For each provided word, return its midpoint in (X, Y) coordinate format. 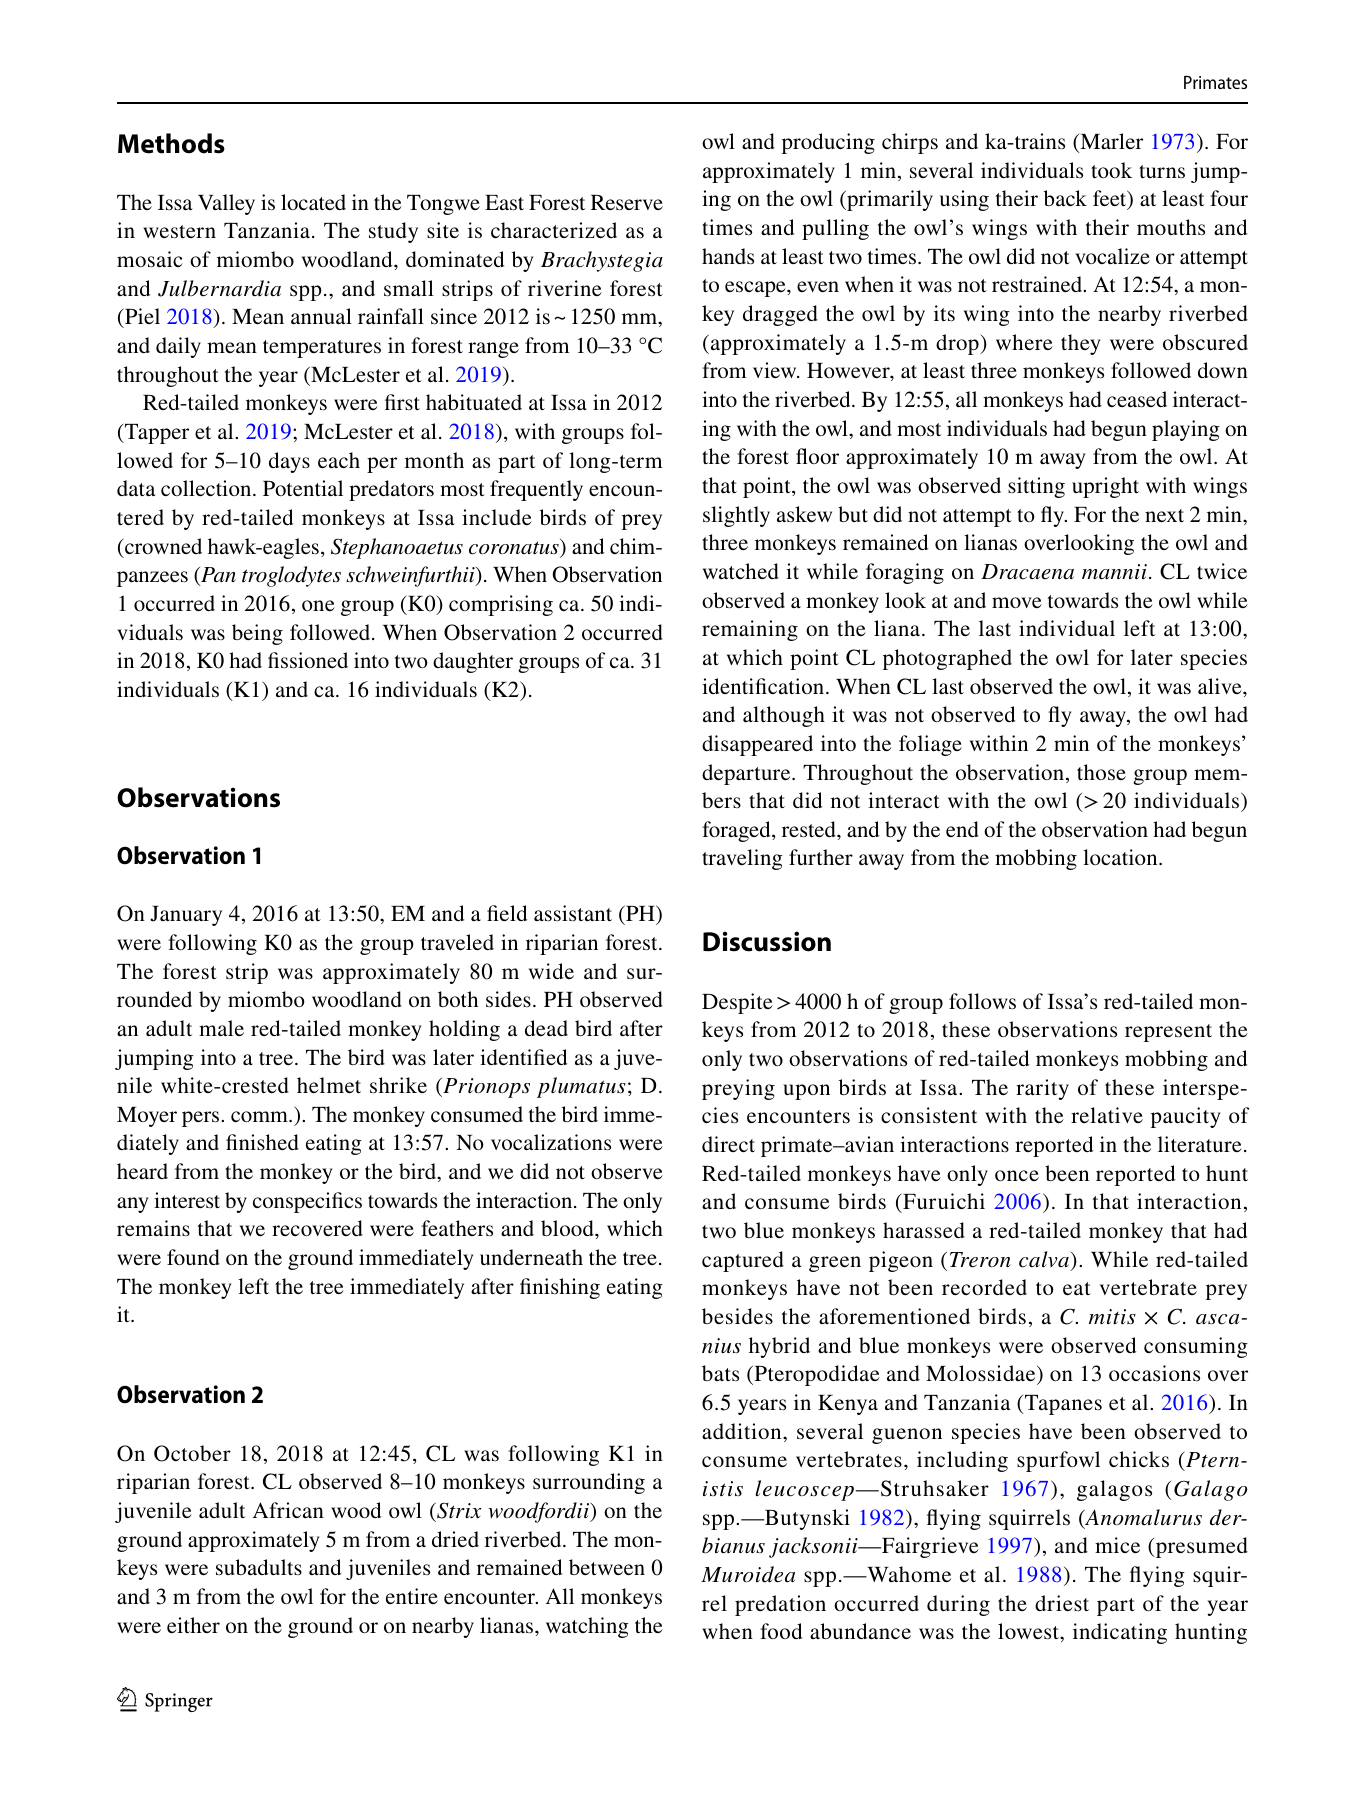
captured (743, 1261)
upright (1105, 487)
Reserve (627, 202)
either (193, 1625)
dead (546, 1028)
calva (1045, 1259)
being (257, 634)
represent (1168, 1033)
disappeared (757, 745)
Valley (226, 204)
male (221, 1028)
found (193, 1257)
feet (1111, 200)
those (1101, 772)
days (289, 462)
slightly (736, 516)
